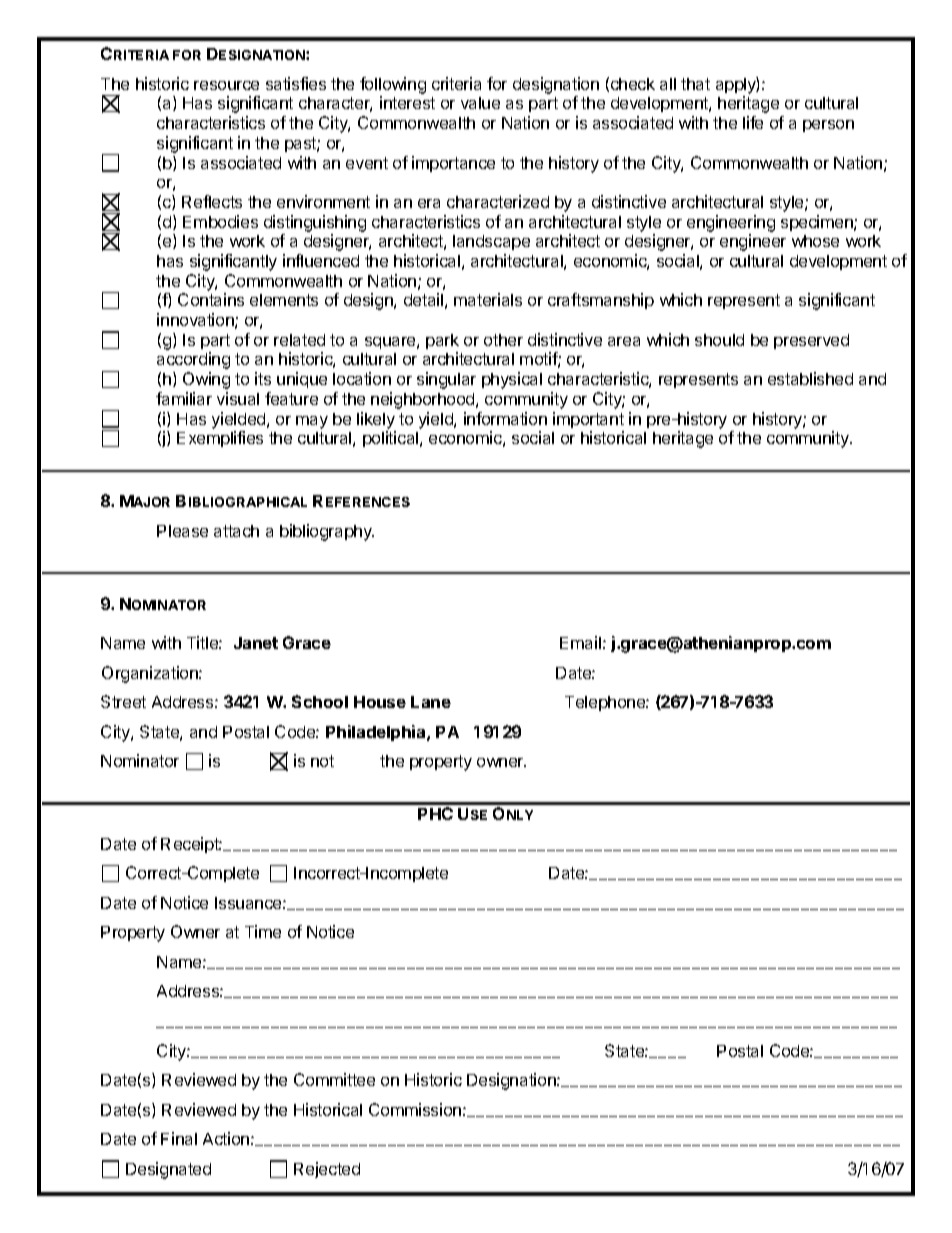 The image size is (952, 1233). What do you see at coordinates (606, 703) in the page?
I see `Telephone` at bounding box center [606, 703].
